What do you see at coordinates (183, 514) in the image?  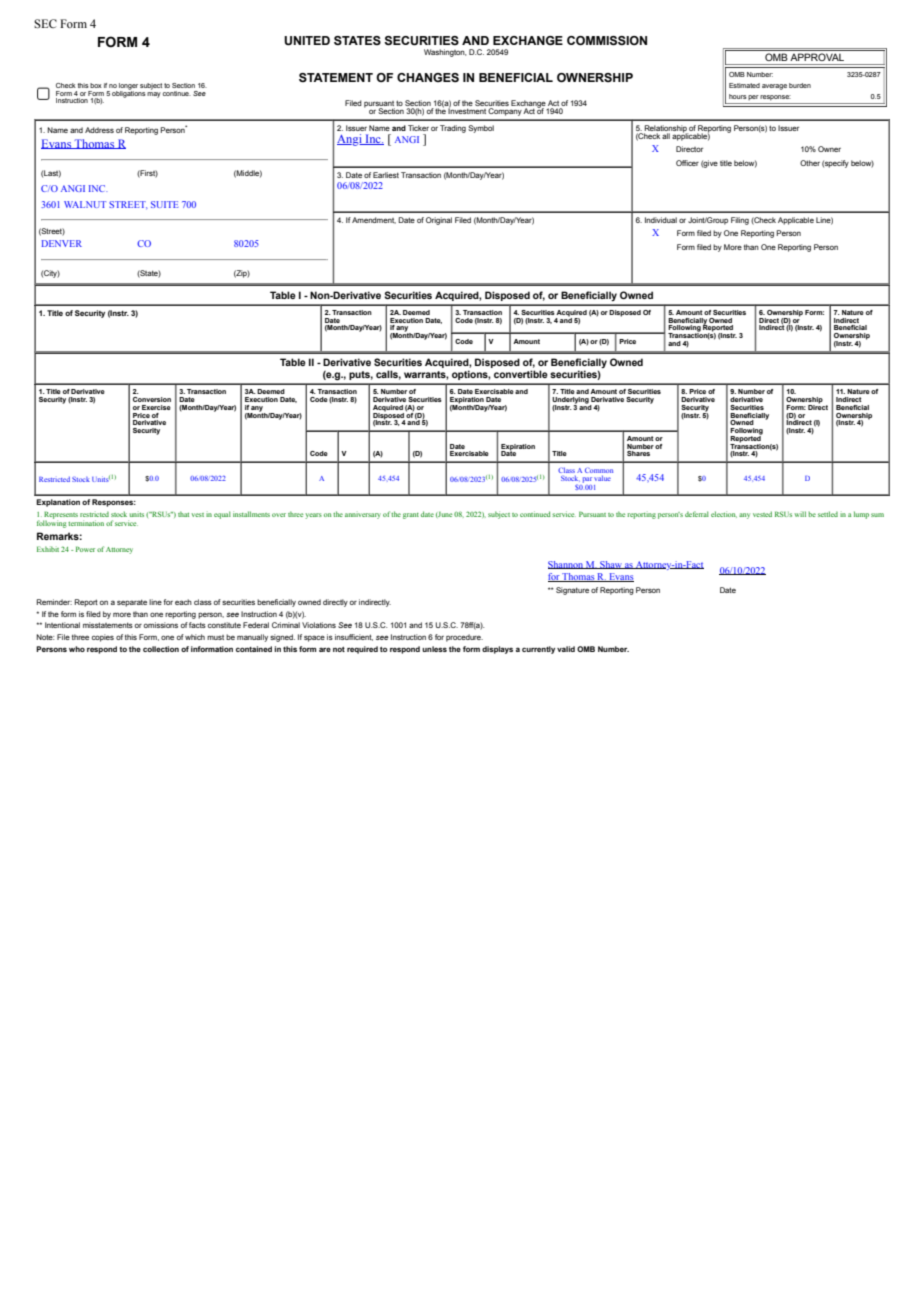 I see `that` at bounding box center [183, 514].
